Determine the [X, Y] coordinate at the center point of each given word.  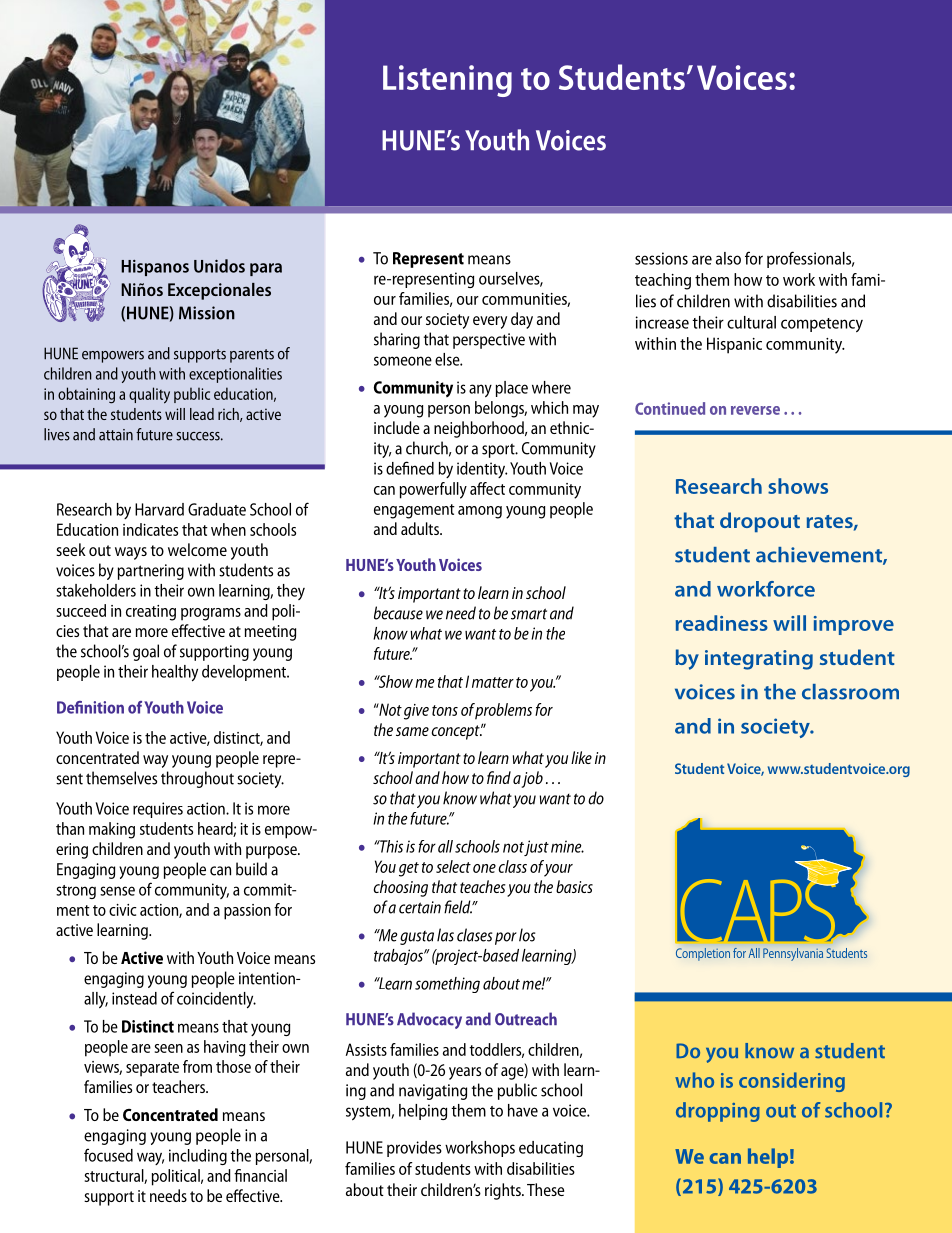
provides [414, 1149]
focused [108, 1155]
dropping [718, 1112]
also [728, 258]
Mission [207, 313]
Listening [447, 81]
